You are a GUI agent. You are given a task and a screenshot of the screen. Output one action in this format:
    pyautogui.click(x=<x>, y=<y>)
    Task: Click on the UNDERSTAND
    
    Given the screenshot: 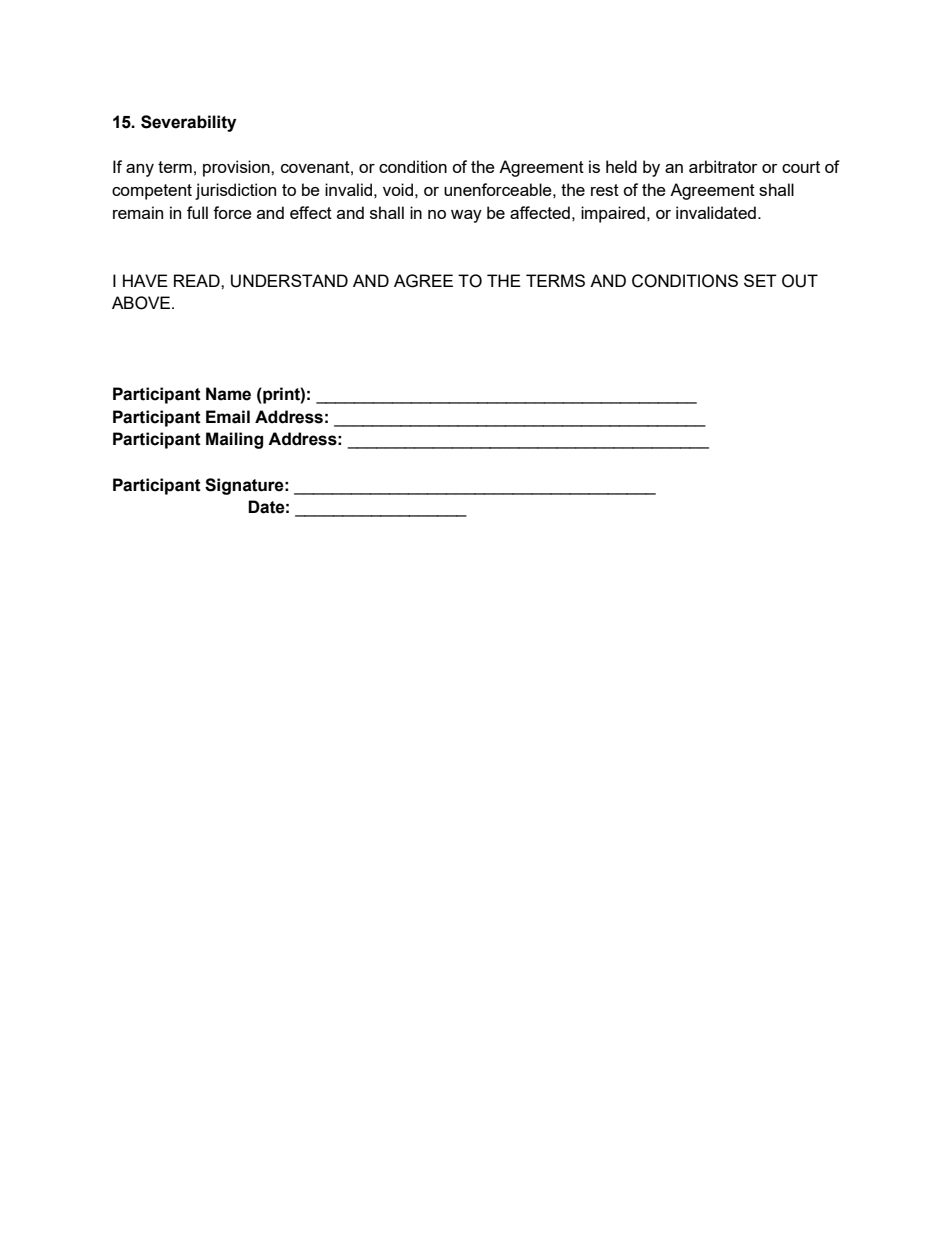 What is the action you would take?
    pyautogui.click(x=289, y=281)
